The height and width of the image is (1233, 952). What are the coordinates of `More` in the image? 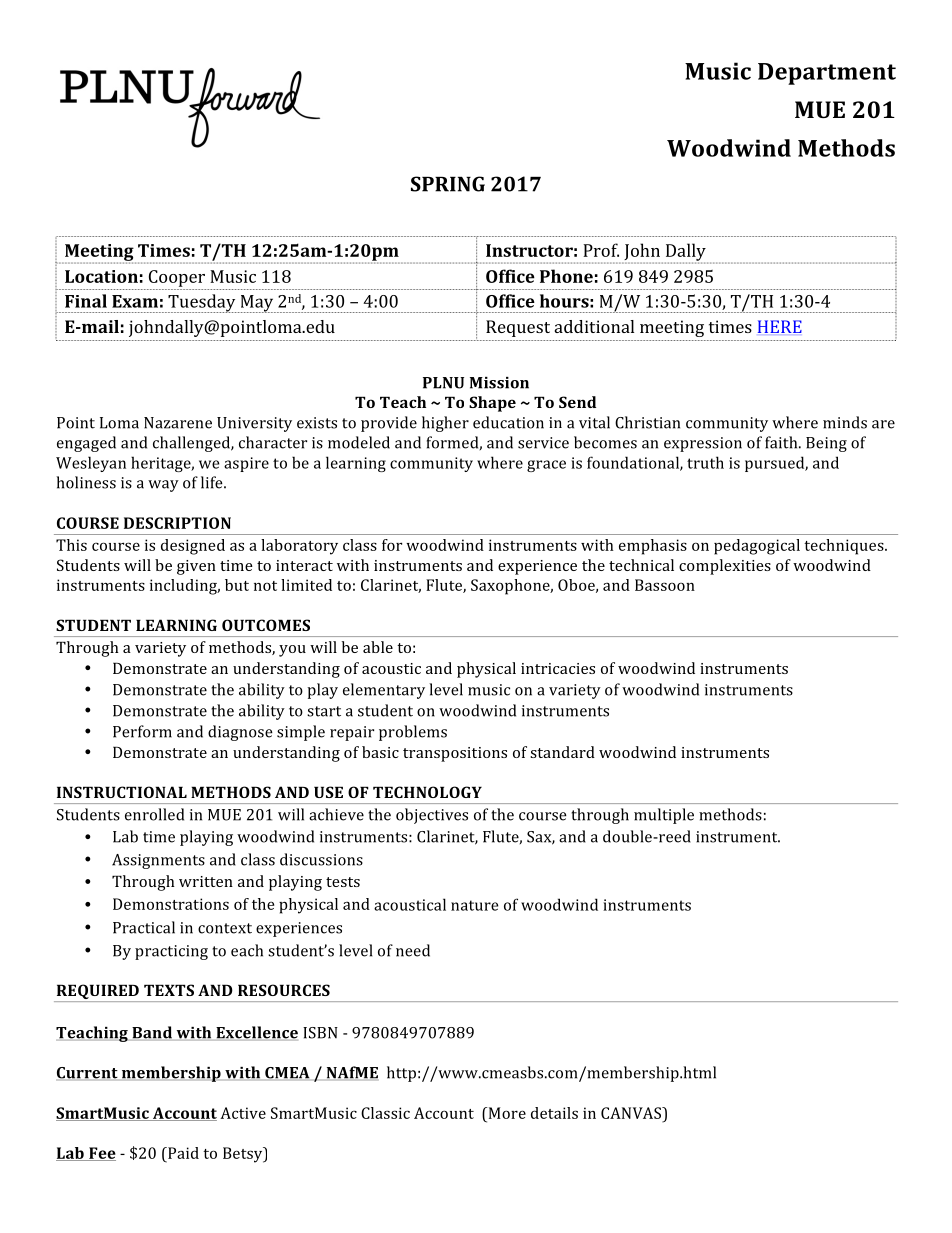 It's located at (506, 1113).
